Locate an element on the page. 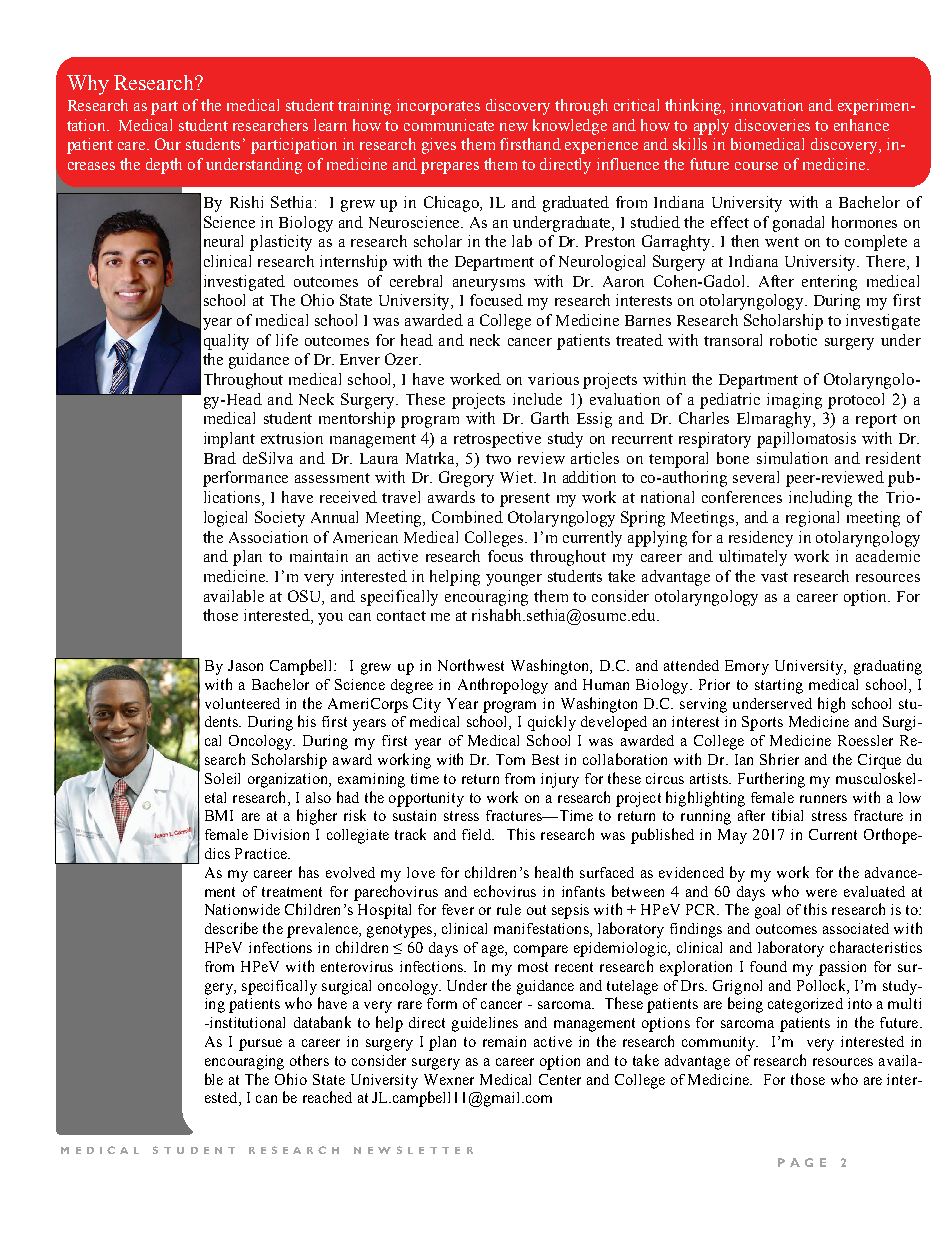 The width and height of the document is (952, 1233). runners is located at coordinates (823, 799).
